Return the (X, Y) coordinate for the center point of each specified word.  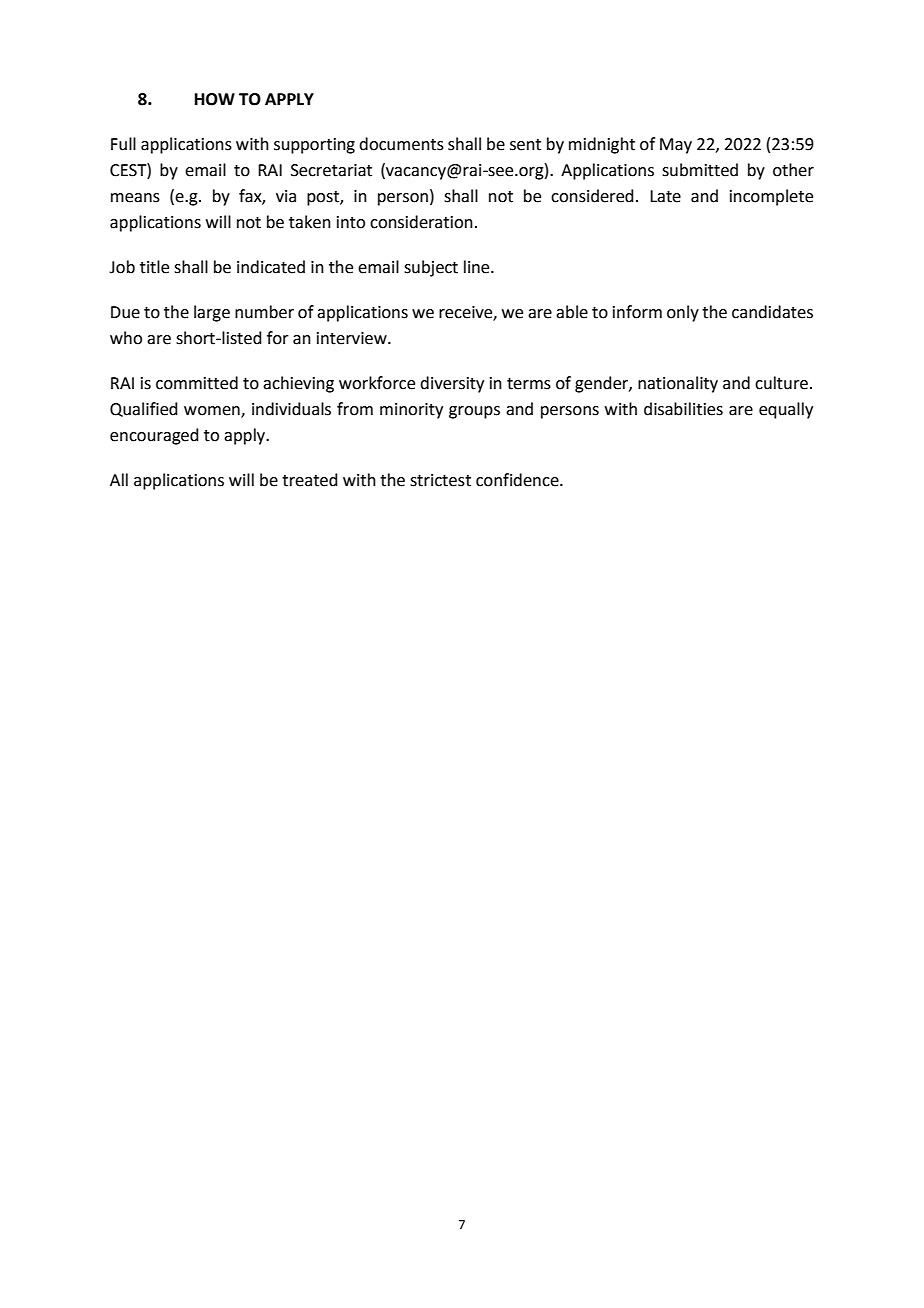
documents (401, 144)
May (676, 146)
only (683, 313)
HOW (215, 99)
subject (431, 268)
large (212, 313)
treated (310, 480)
